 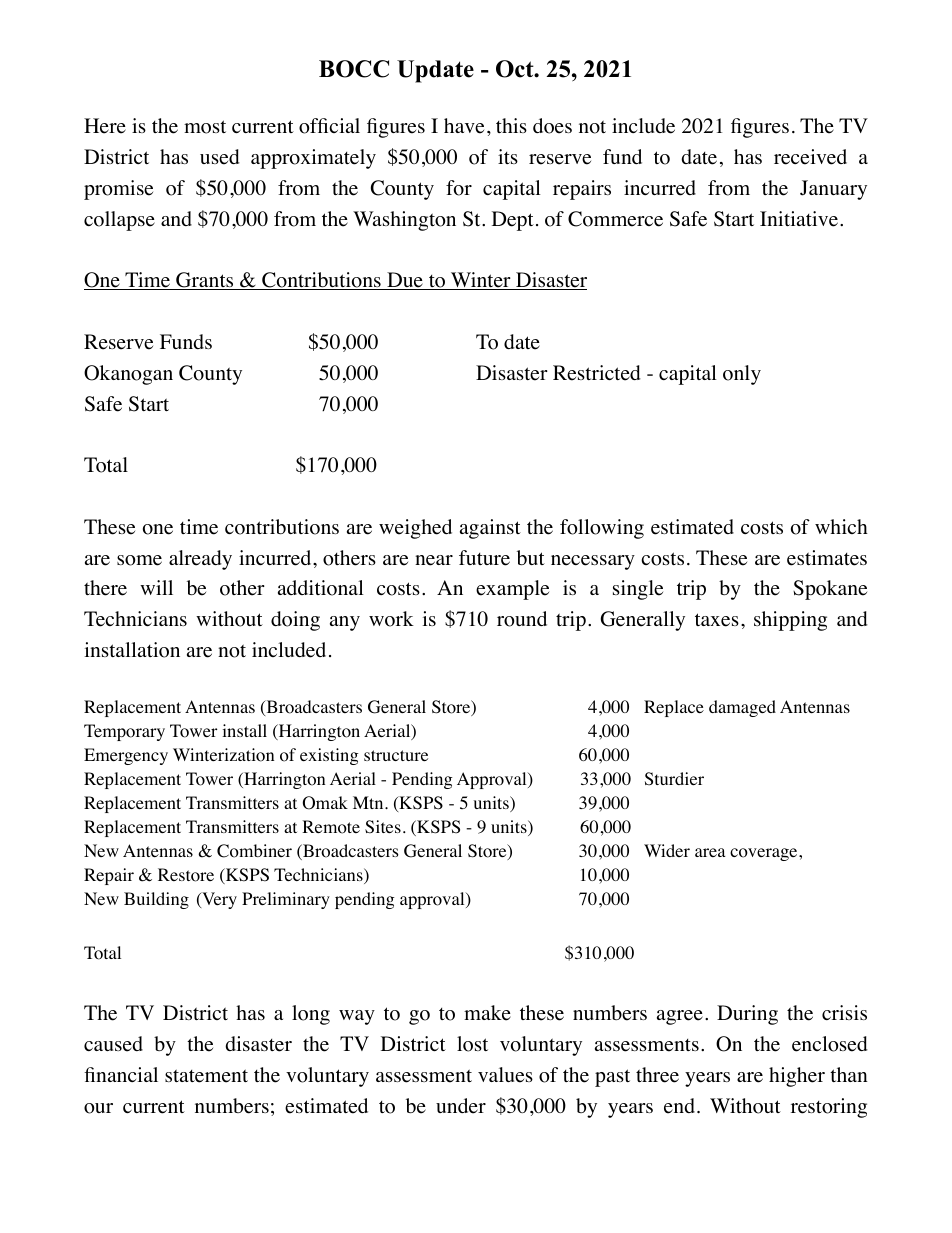 I want to click on Restricted, so click(x=597, y=373).
